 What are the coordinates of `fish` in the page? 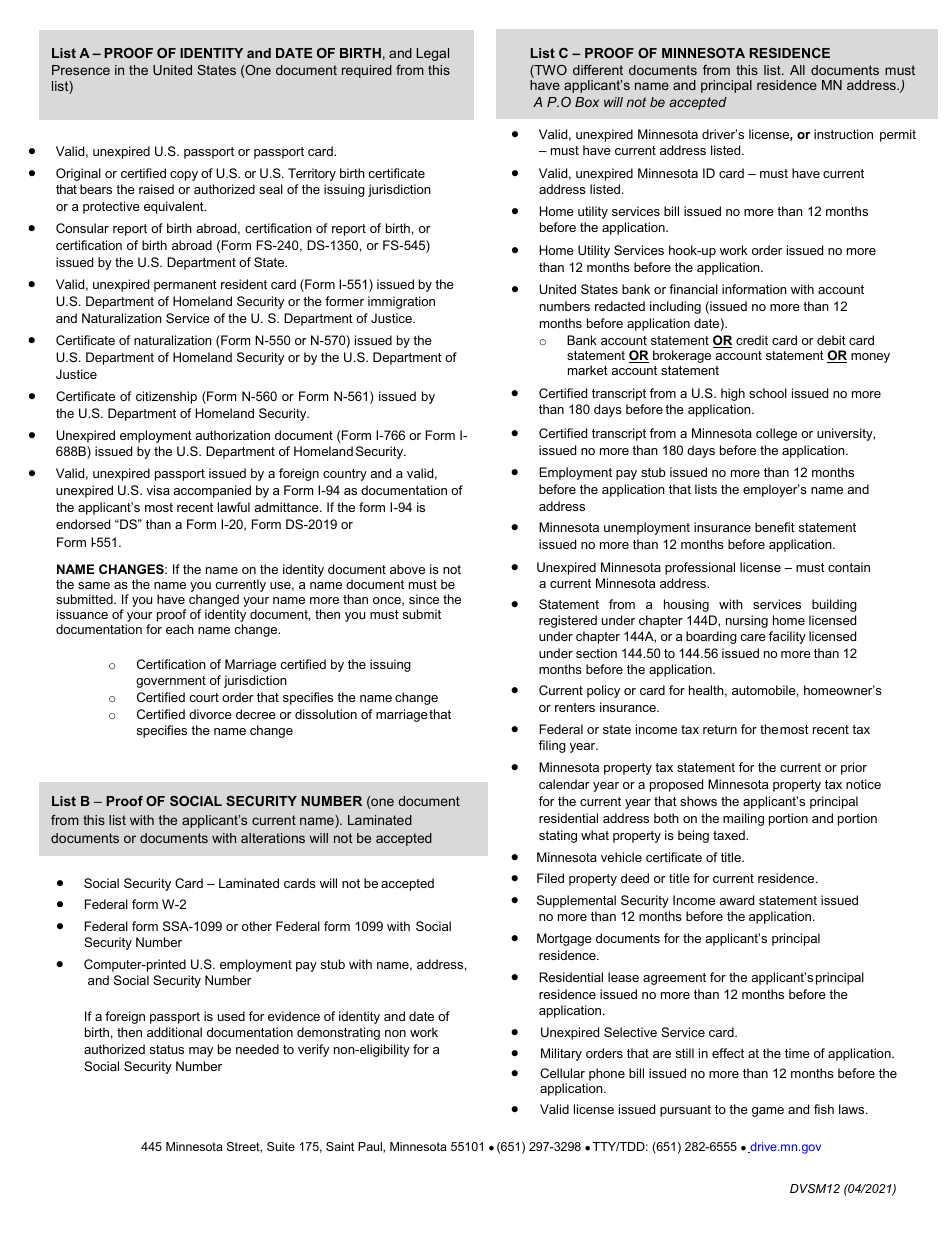 It's located at (824, 1109).
